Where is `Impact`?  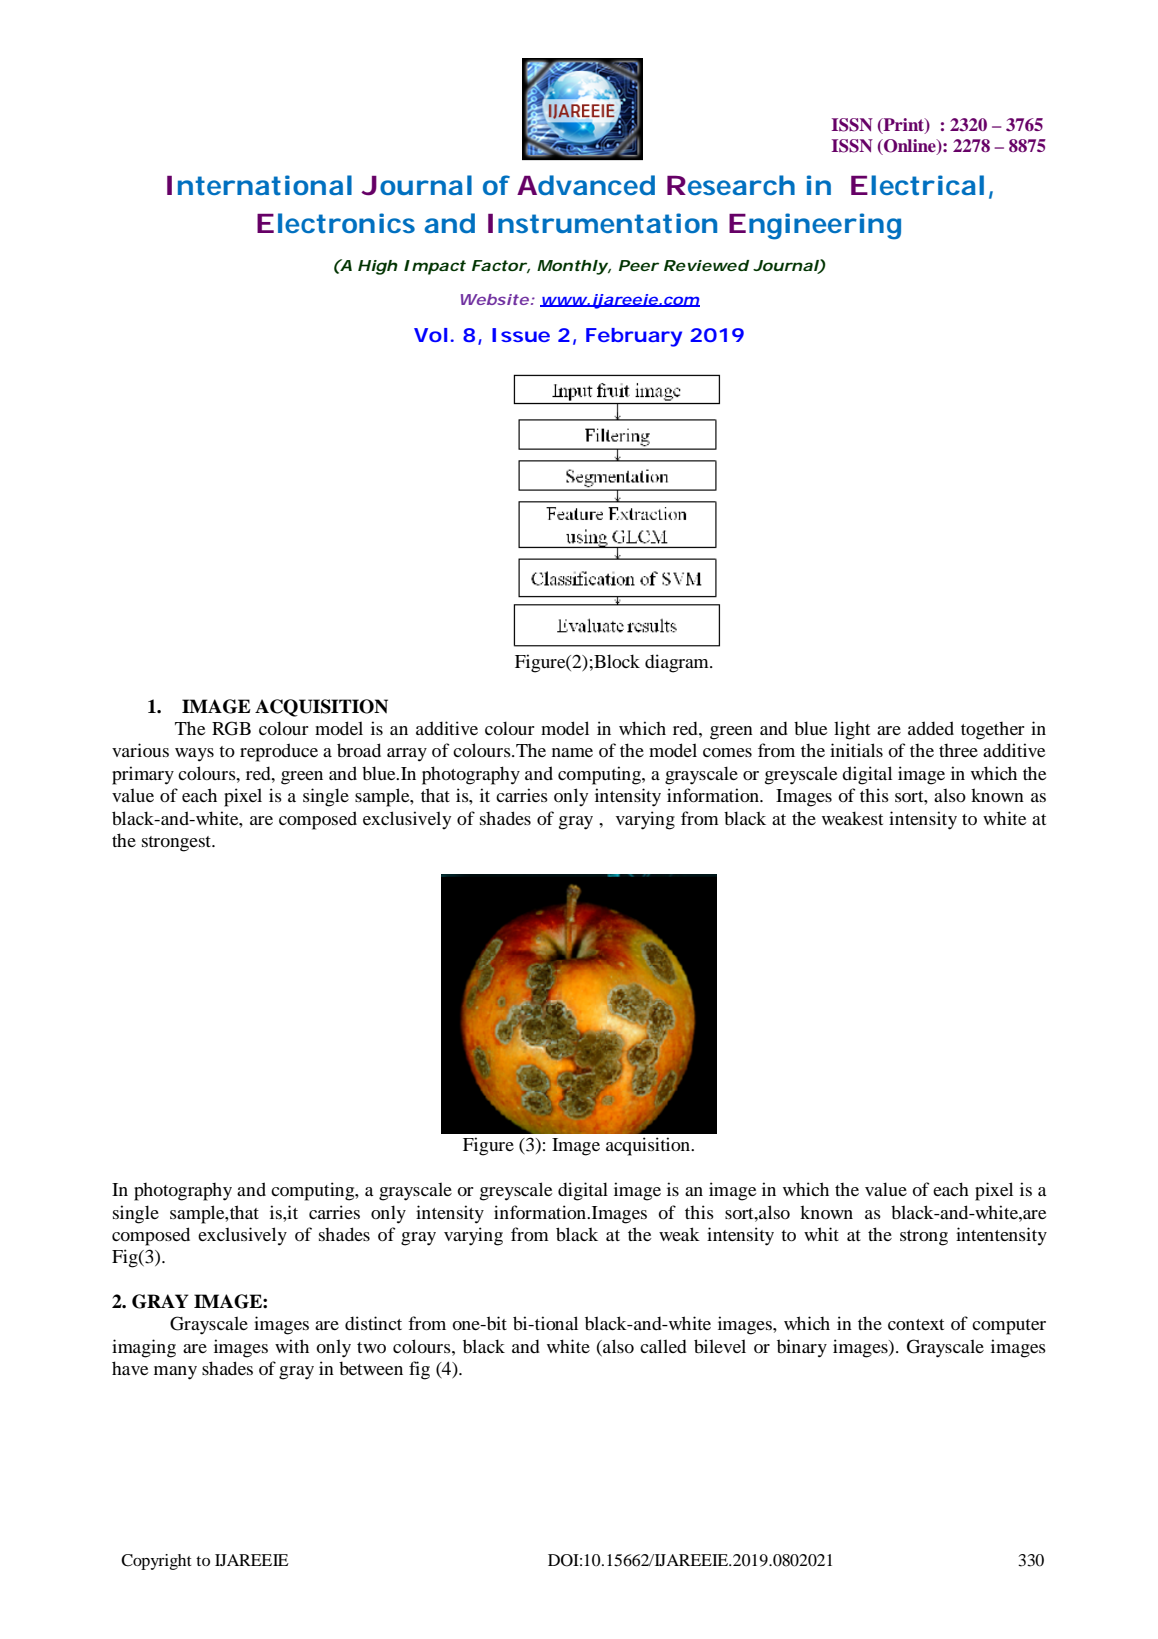 Impact is located at coordinates (435, 267).
